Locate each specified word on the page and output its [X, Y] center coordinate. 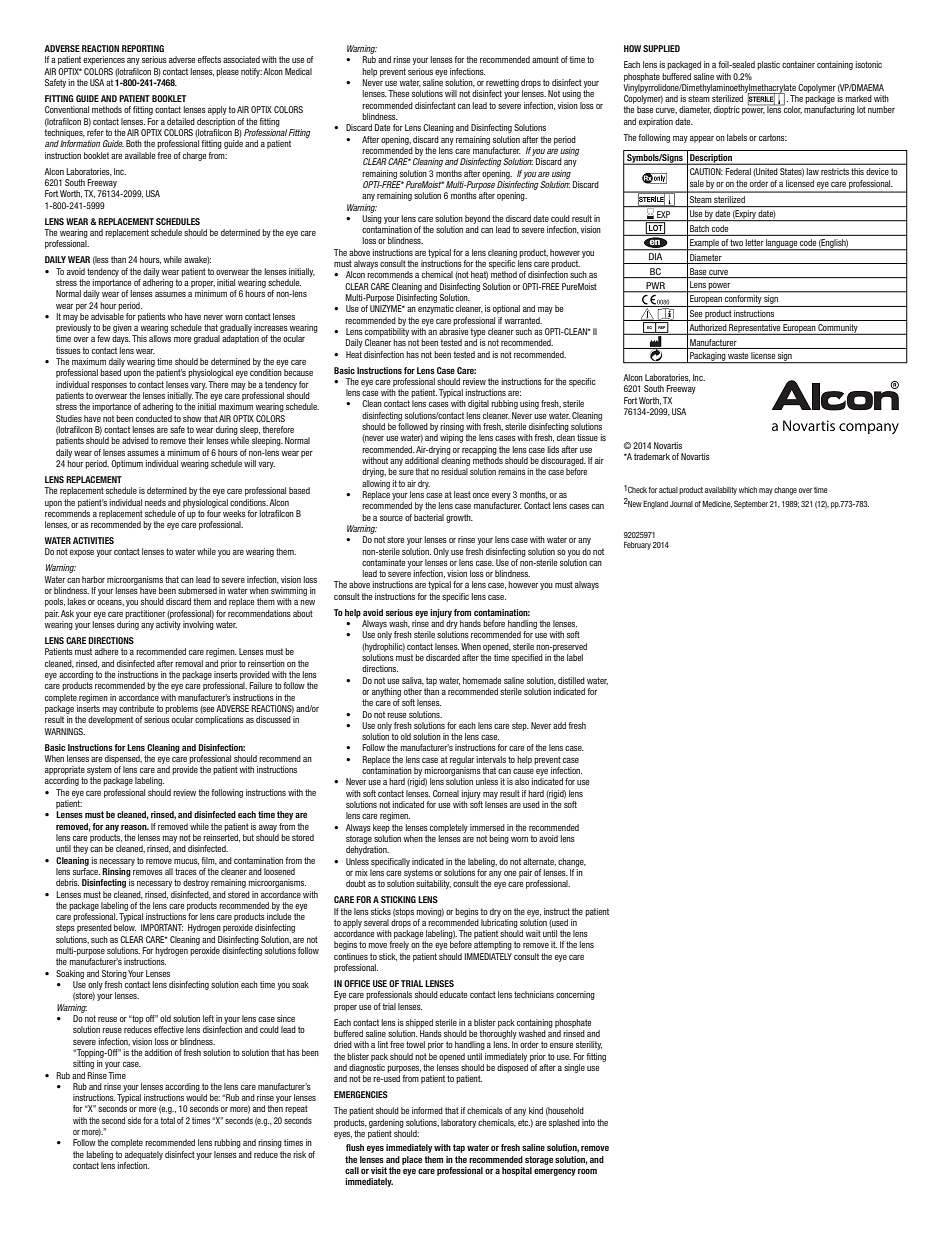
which [748, 490]
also [522, 781]
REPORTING [143, 48]
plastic [768, 65]
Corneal [446, 793]
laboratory [458, 1123]
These [399, 93]
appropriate [65, 770]
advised [135, 440]
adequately [144, 1155]
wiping [451, 438]
